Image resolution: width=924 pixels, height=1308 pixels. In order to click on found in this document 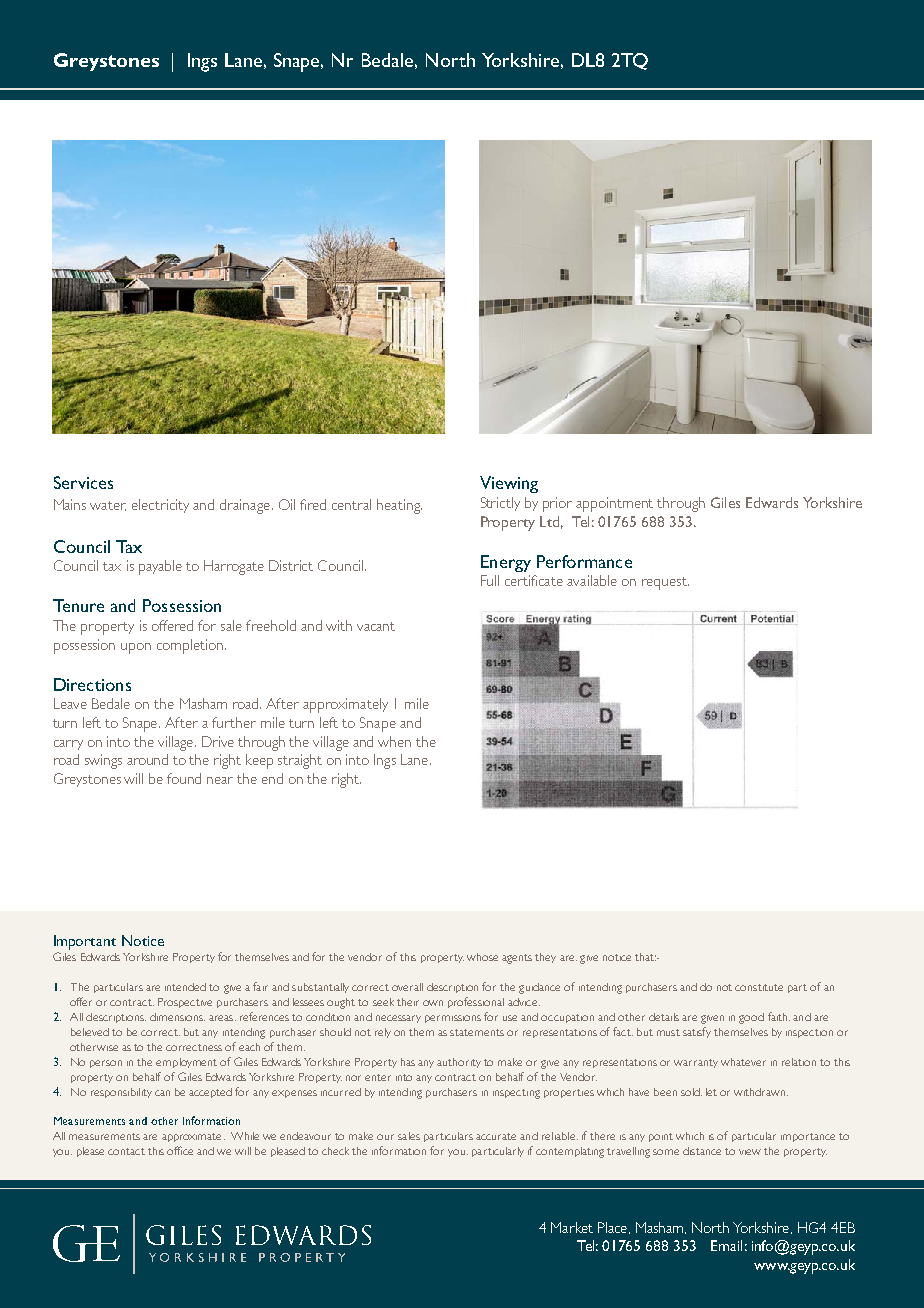, I will do `click(184, 778)`.
